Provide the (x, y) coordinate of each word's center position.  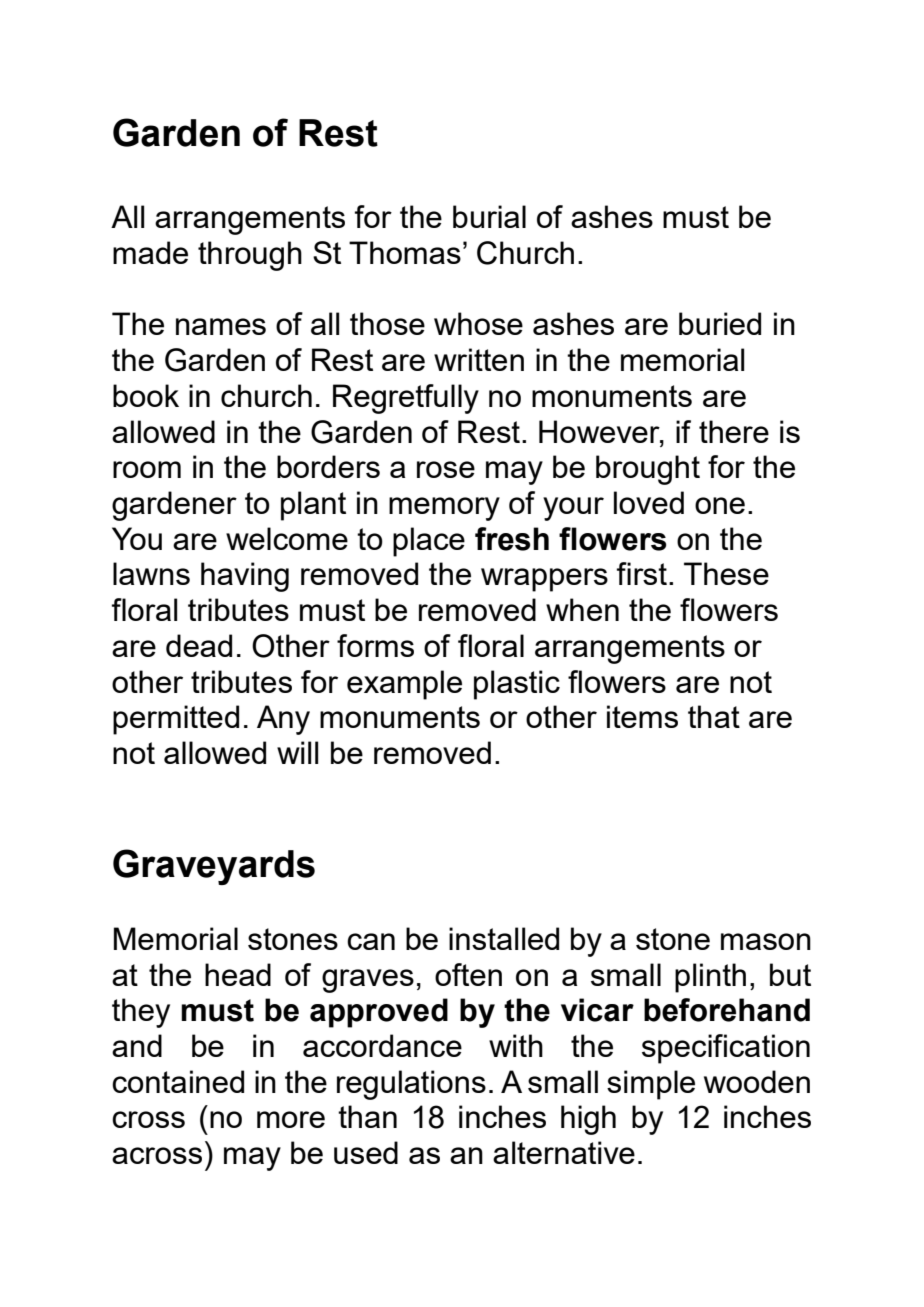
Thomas (405, 252)
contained (178, 1081)
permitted (176, 720)
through (250, 256)
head (238, 974)
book (146, 395)
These (726, 573)
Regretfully (406, 399)
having (245, 577)
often (468, 974)
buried (720, 323)
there (734, 431)
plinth (710, 978)
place (429, 542)
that (714, 716)
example (404, 685)
